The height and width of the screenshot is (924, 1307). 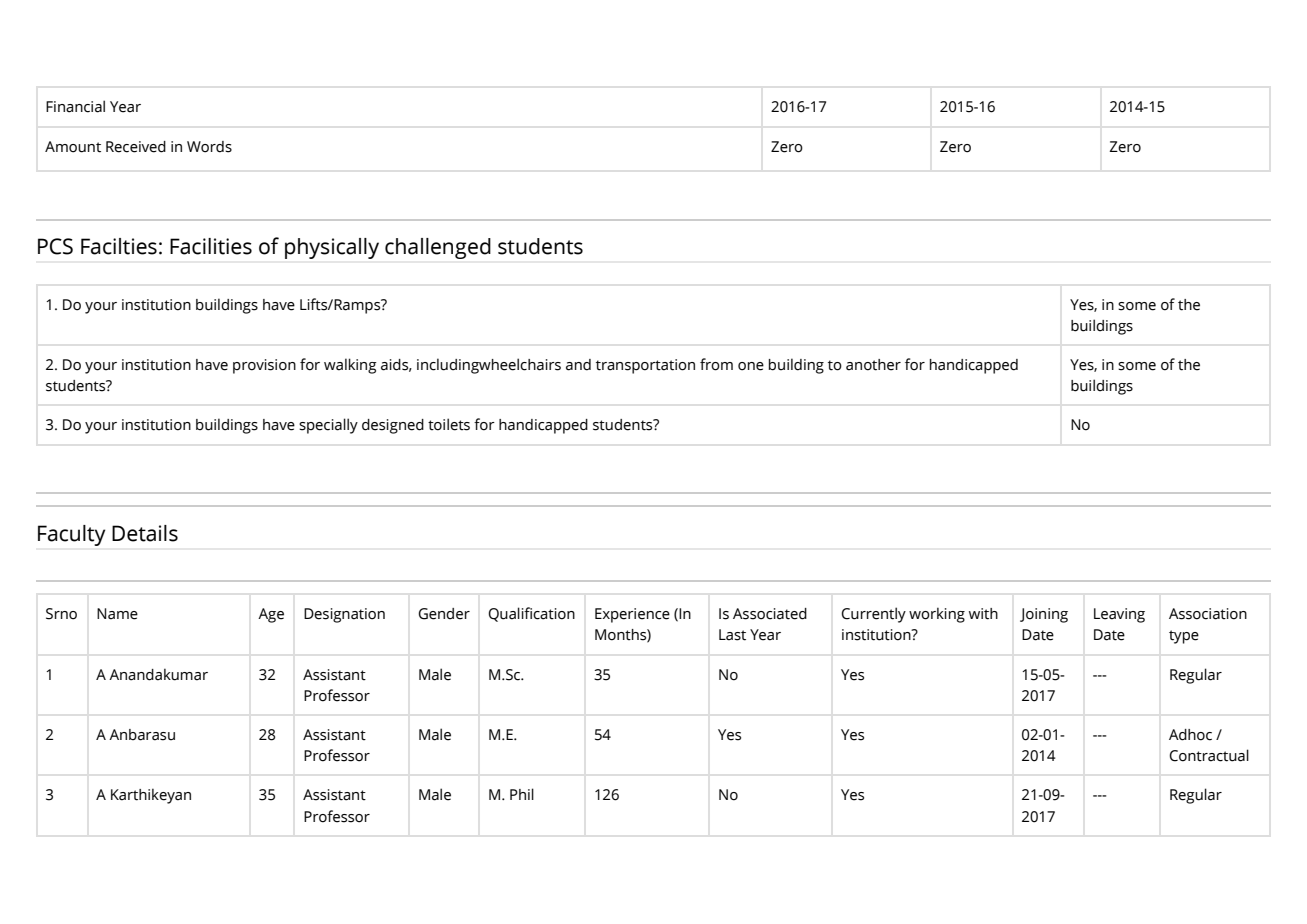 I want to click on transportation, so click(x=645, y=366).
